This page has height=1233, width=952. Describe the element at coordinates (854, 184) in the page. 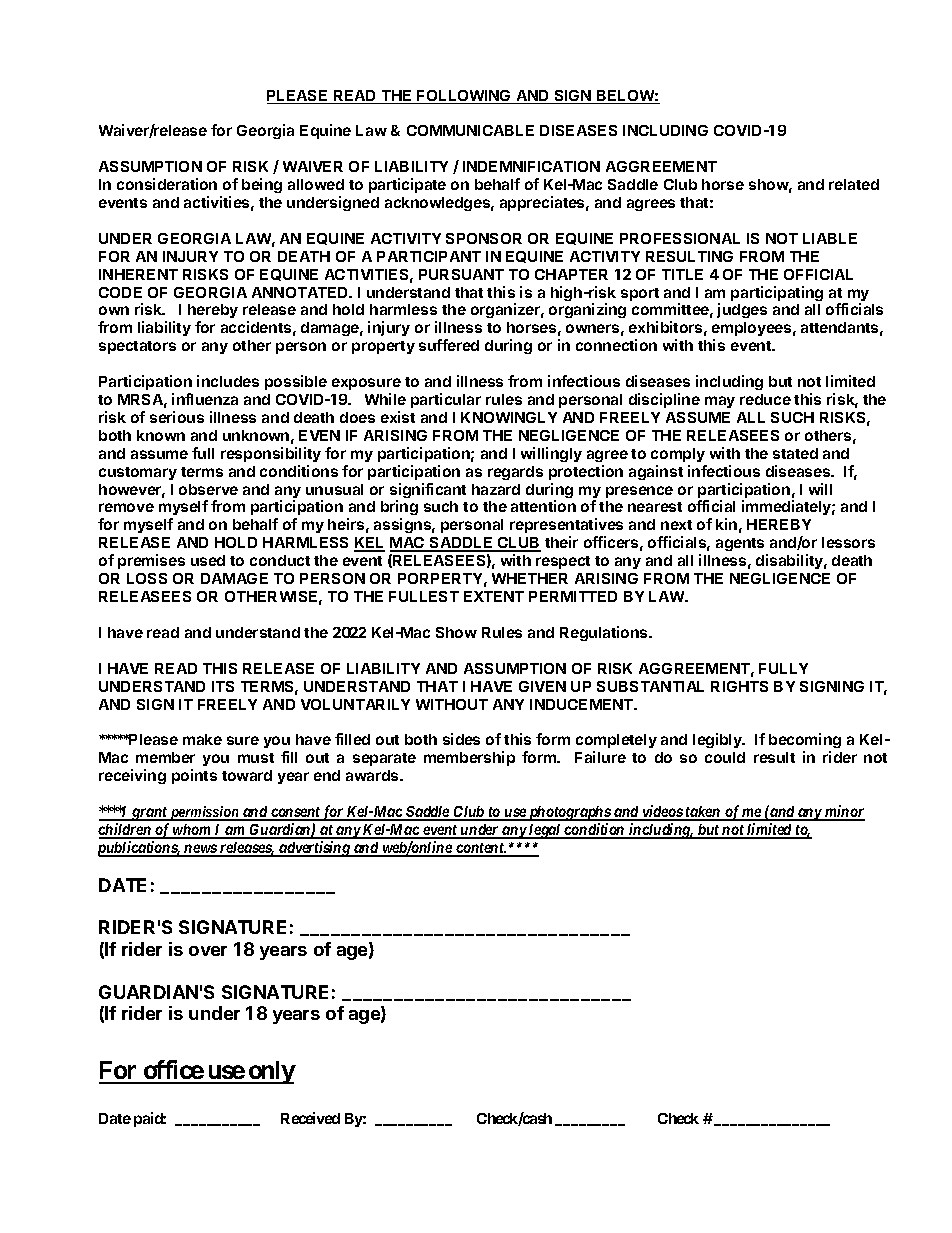

I see `related` at that location.
